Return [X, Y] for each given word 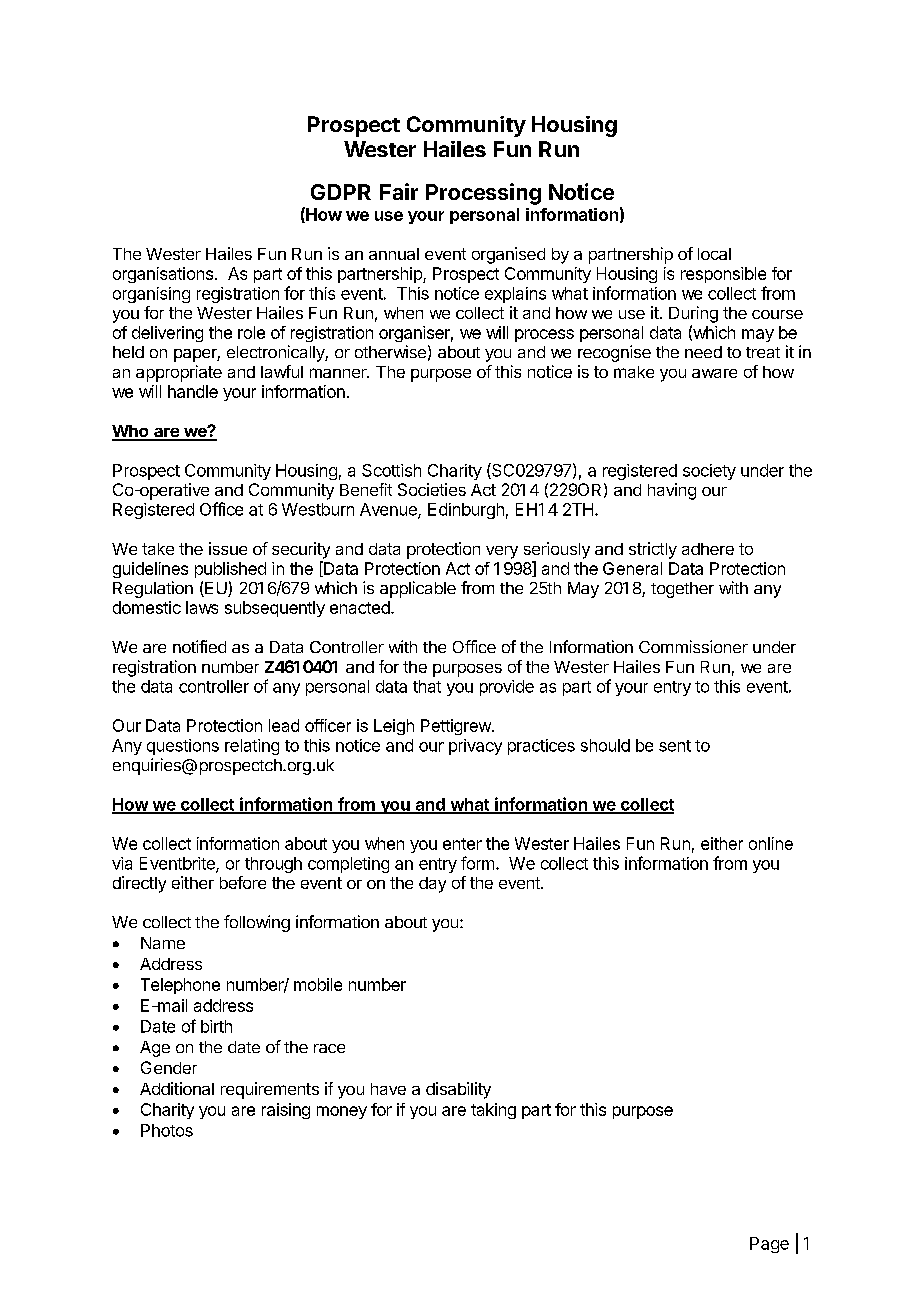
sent [675, 746]
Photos [167, 1130]
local [714, 254]
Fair [399, 191]
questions [183, 747]
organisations [163, 275]
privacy [475, 747]
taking [493, 1111]
